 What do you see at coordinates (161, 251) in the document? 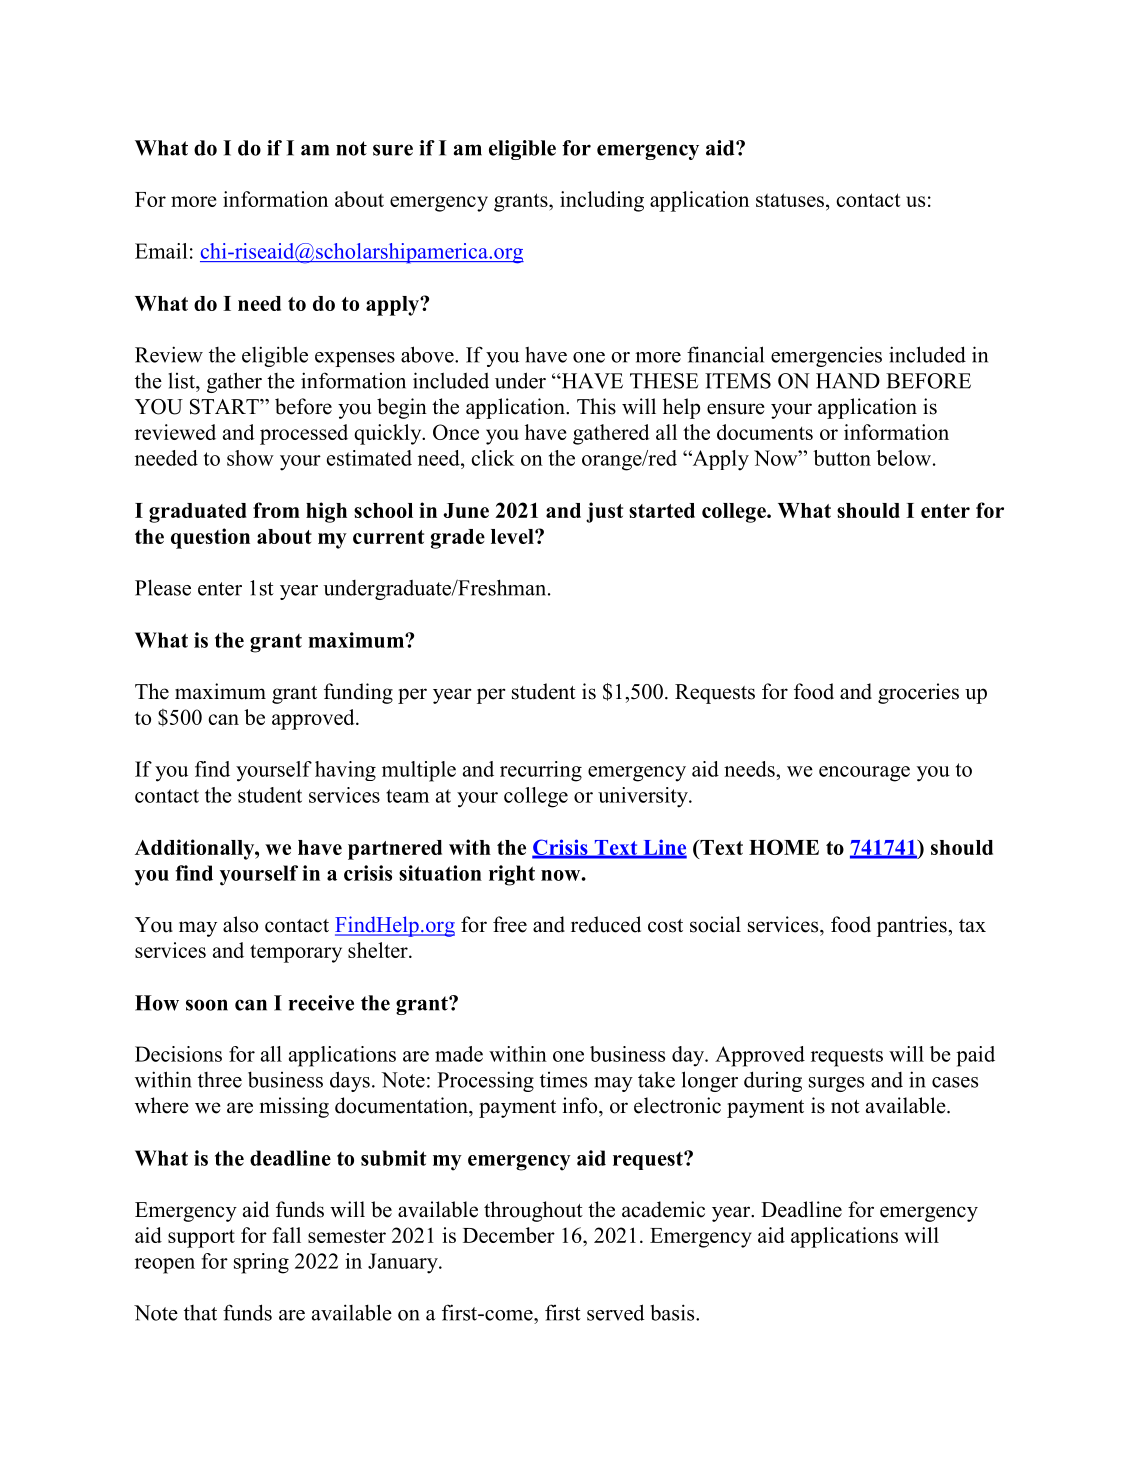
I see `Email` at bounding box center [161, 251].
